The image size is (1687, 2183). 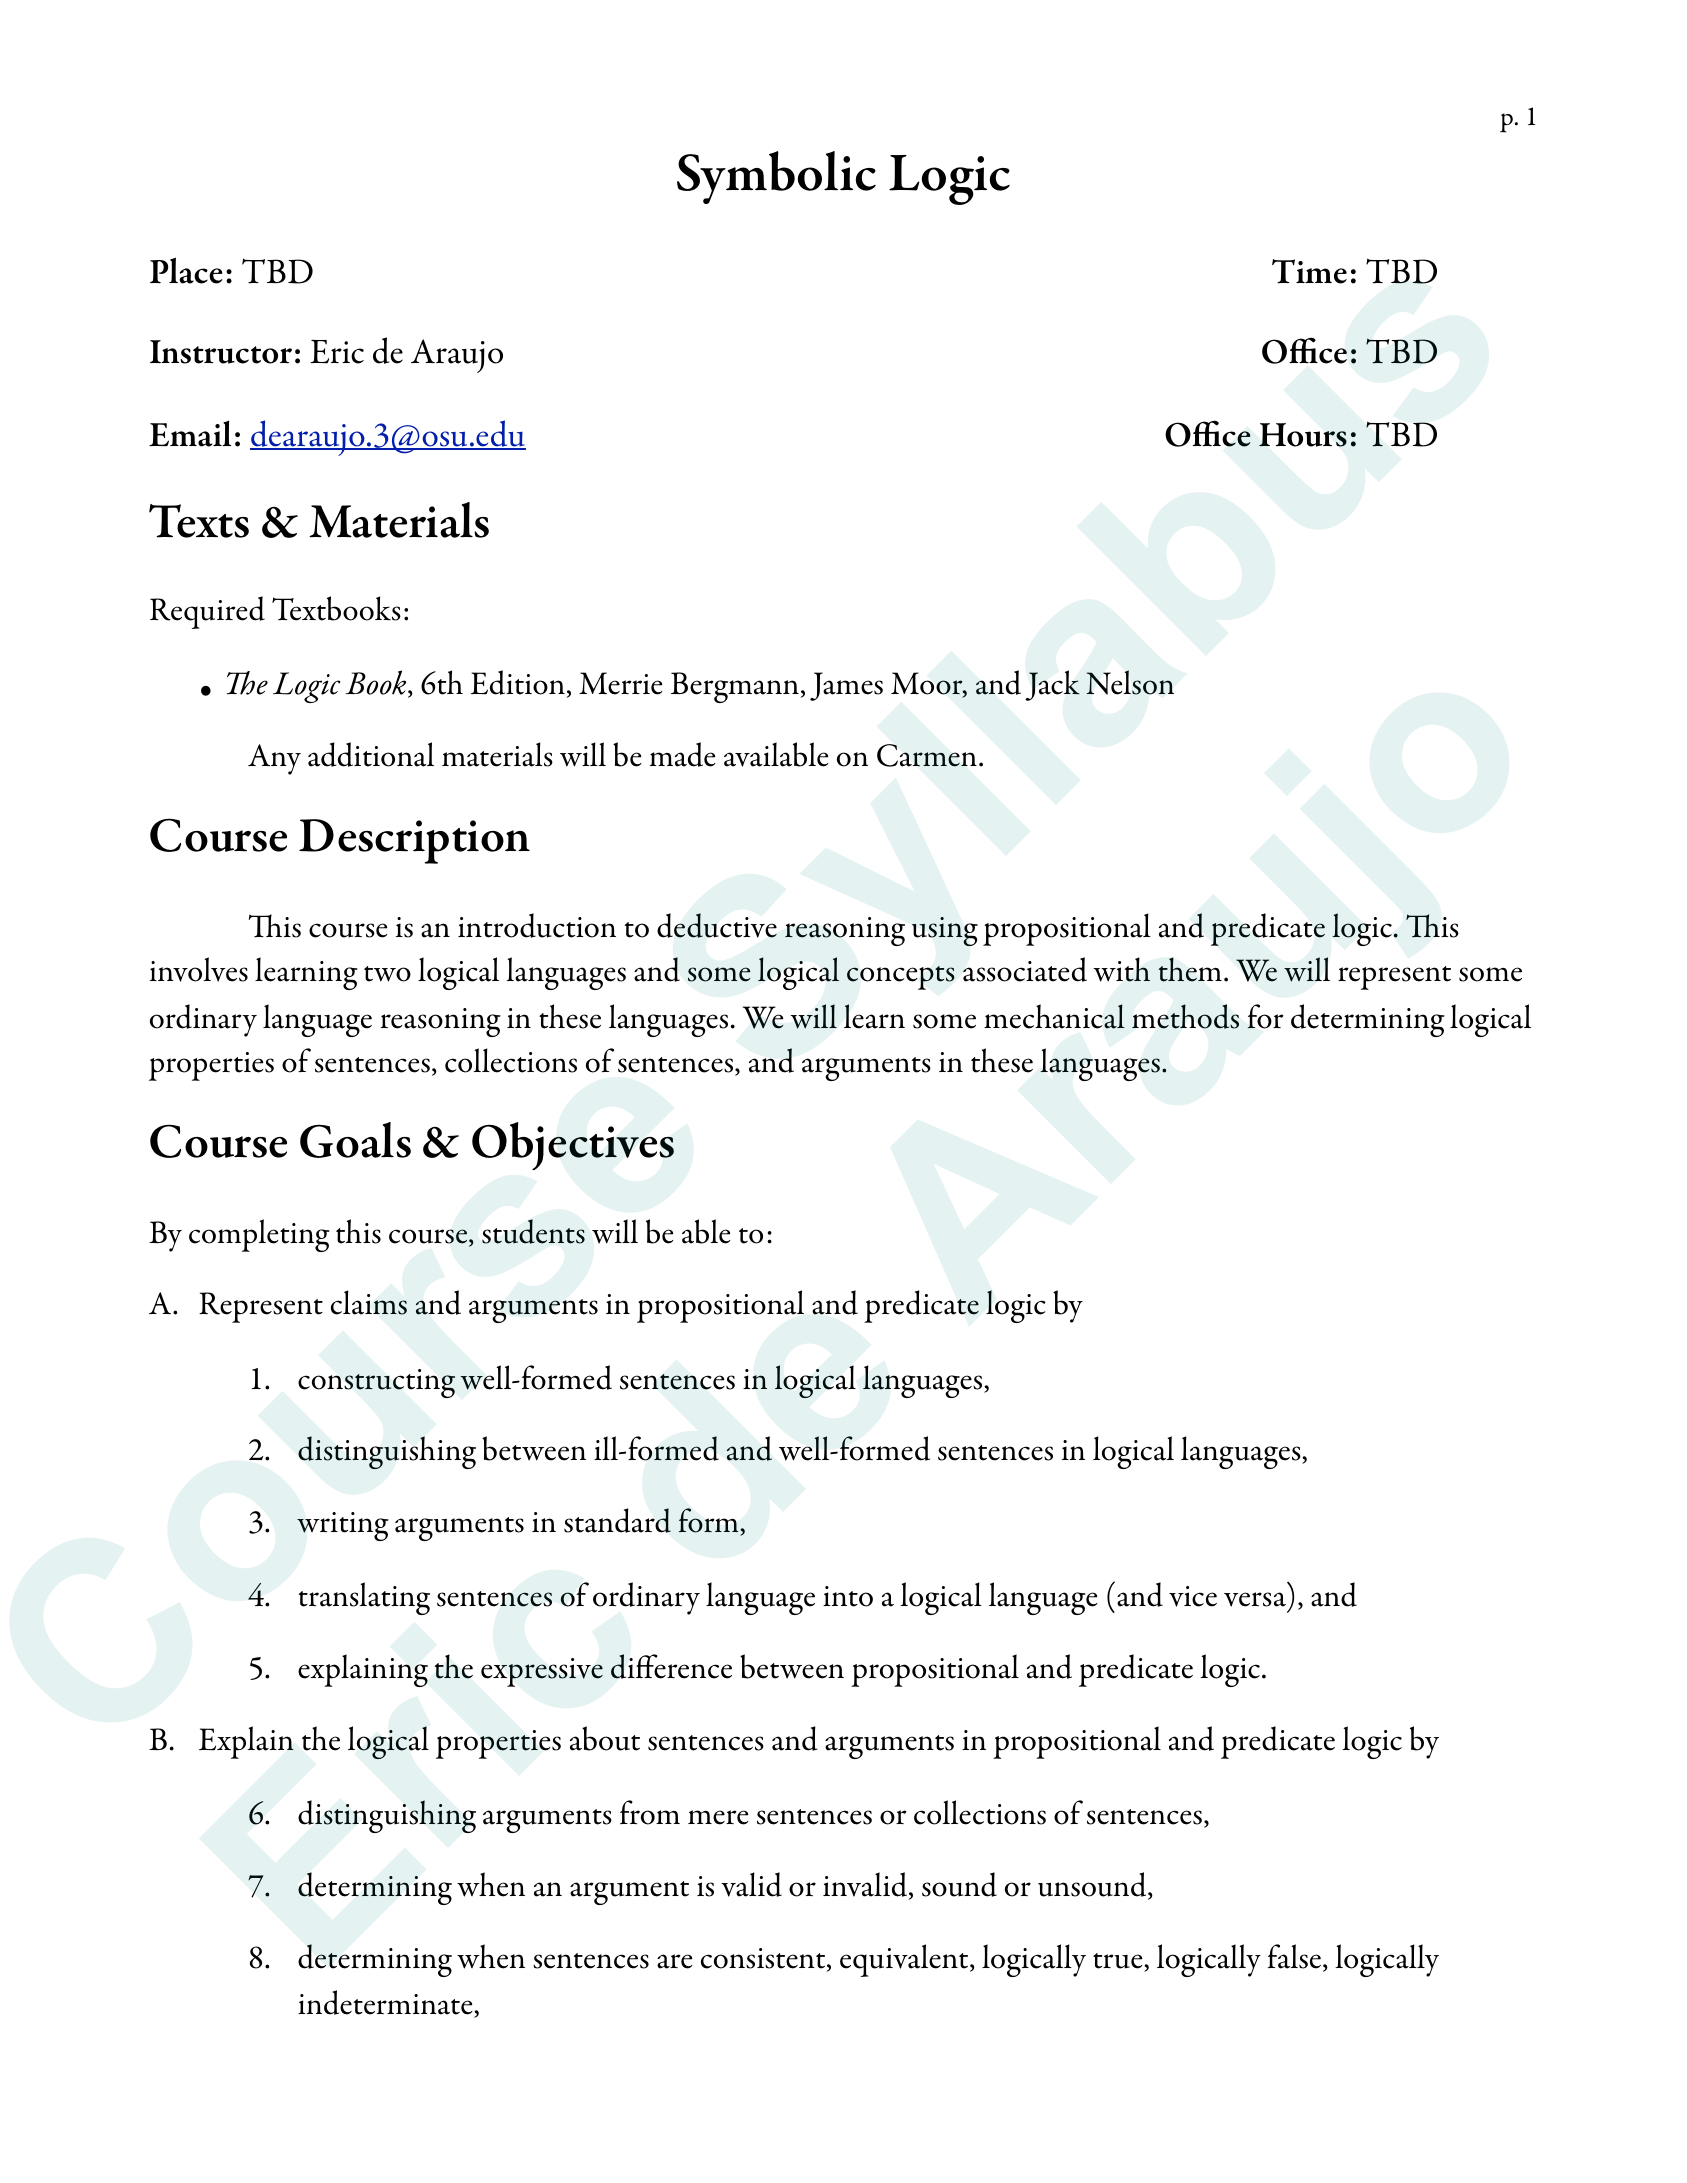 I want to click on Symbolic, so click(x=776, y=177).
